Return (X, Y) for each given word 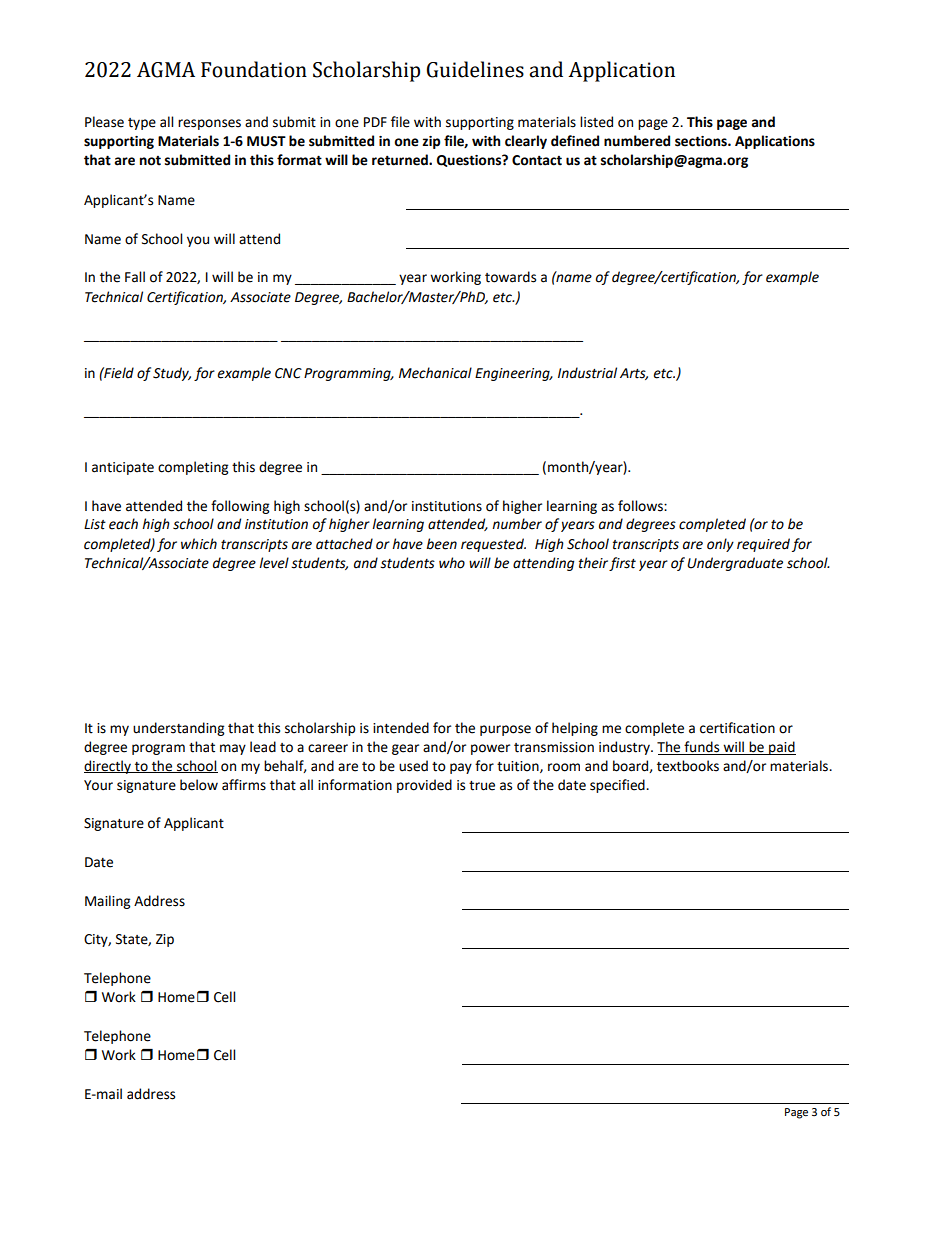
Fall (135, 277)
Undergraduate (735, 564)
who (452, 563)
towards (510, 277)
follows (641, 506)
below (199, 785)
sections (702, 141)
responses (209, 124)
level (274, 563)
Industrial (587, 373)
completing (193, 468)
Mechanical (435, 373)
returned (401, 160)
